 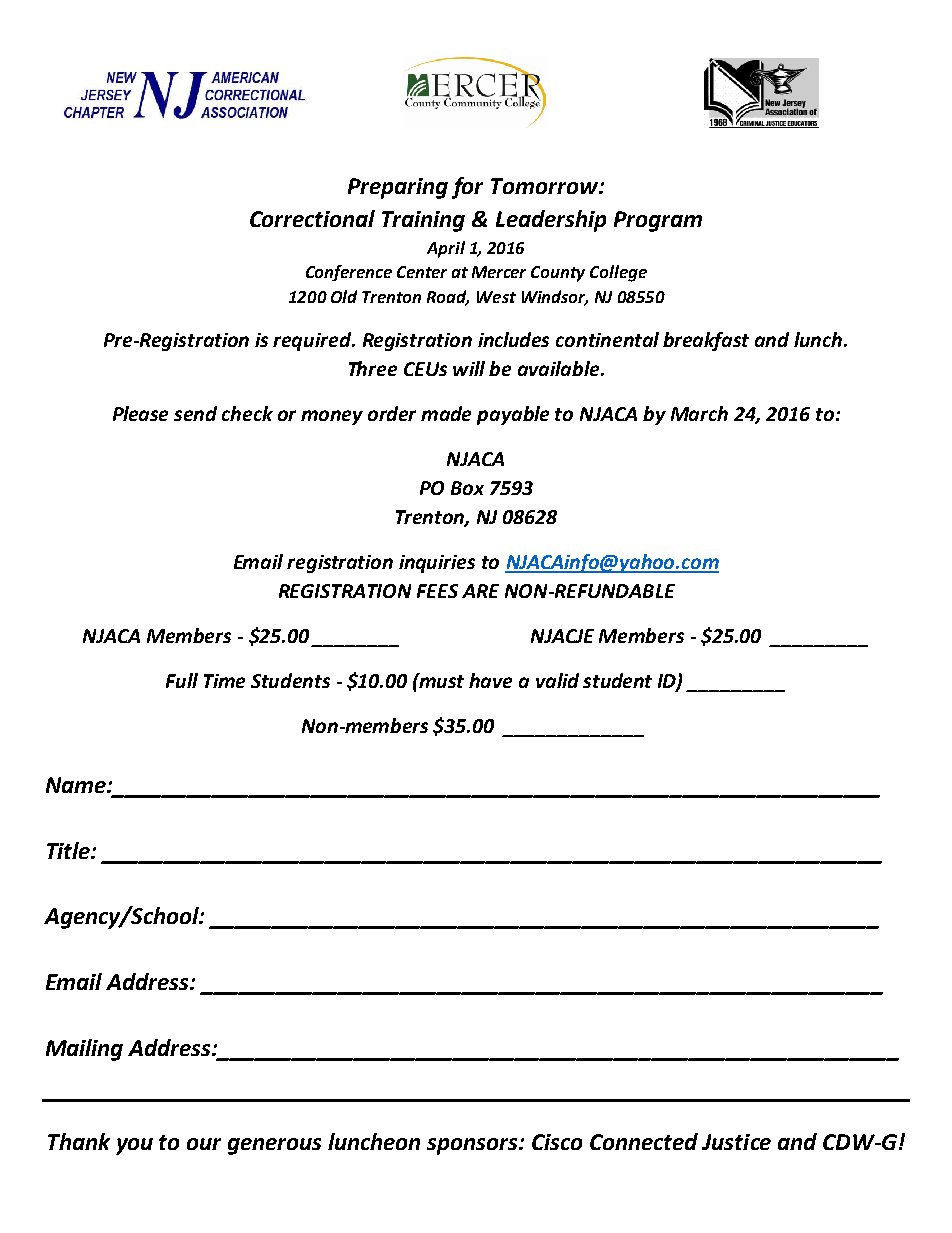 What do you see at coordinates (644, 1141) in the image?
I see `Connected` at bounding box center [644, 1141].
